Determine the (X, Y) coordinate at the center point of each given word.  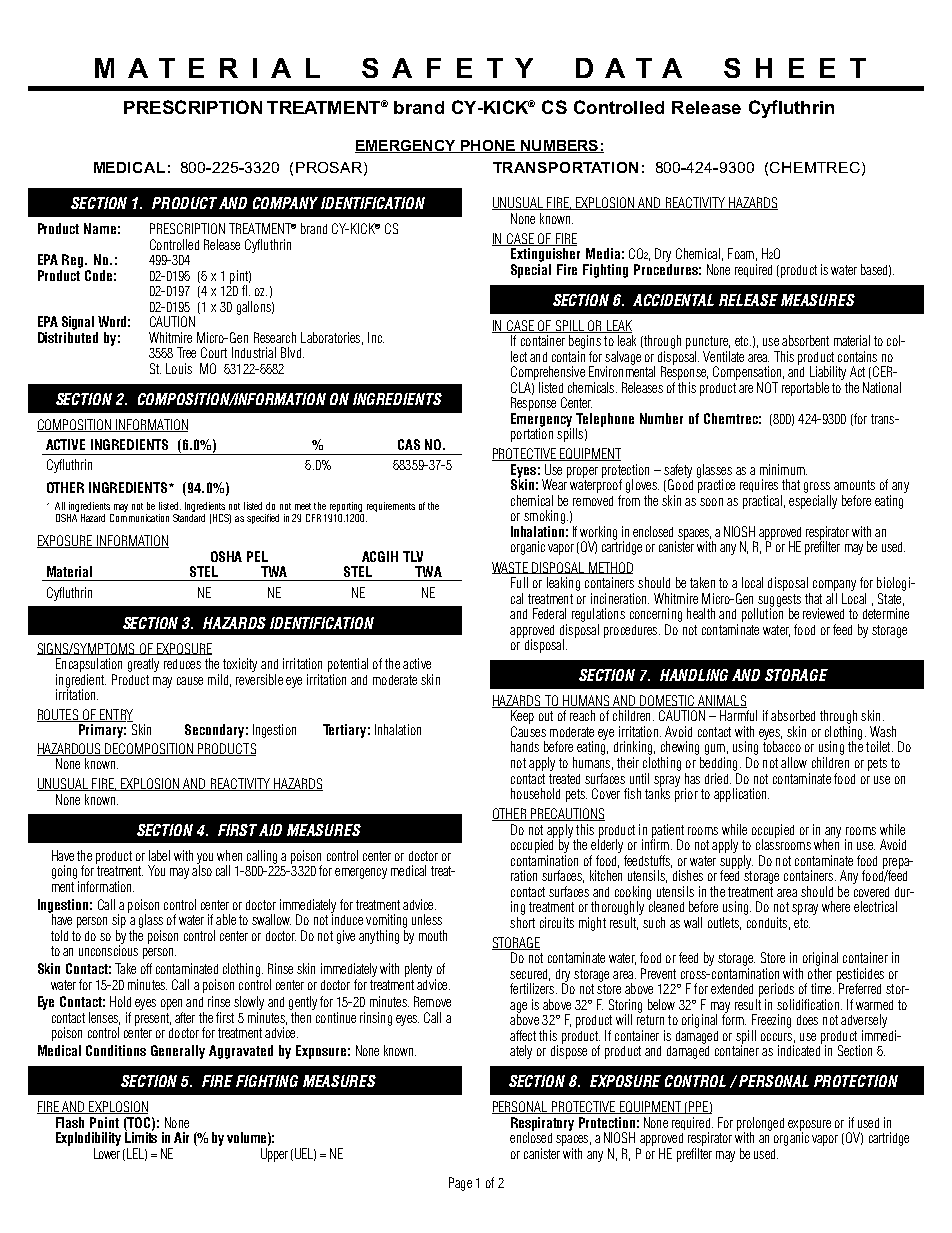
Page (460, 1184)
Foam (741, 253)
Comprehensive (548, 373)
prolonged (760, 1125)
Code (98, 275)
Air (181, 1137)
